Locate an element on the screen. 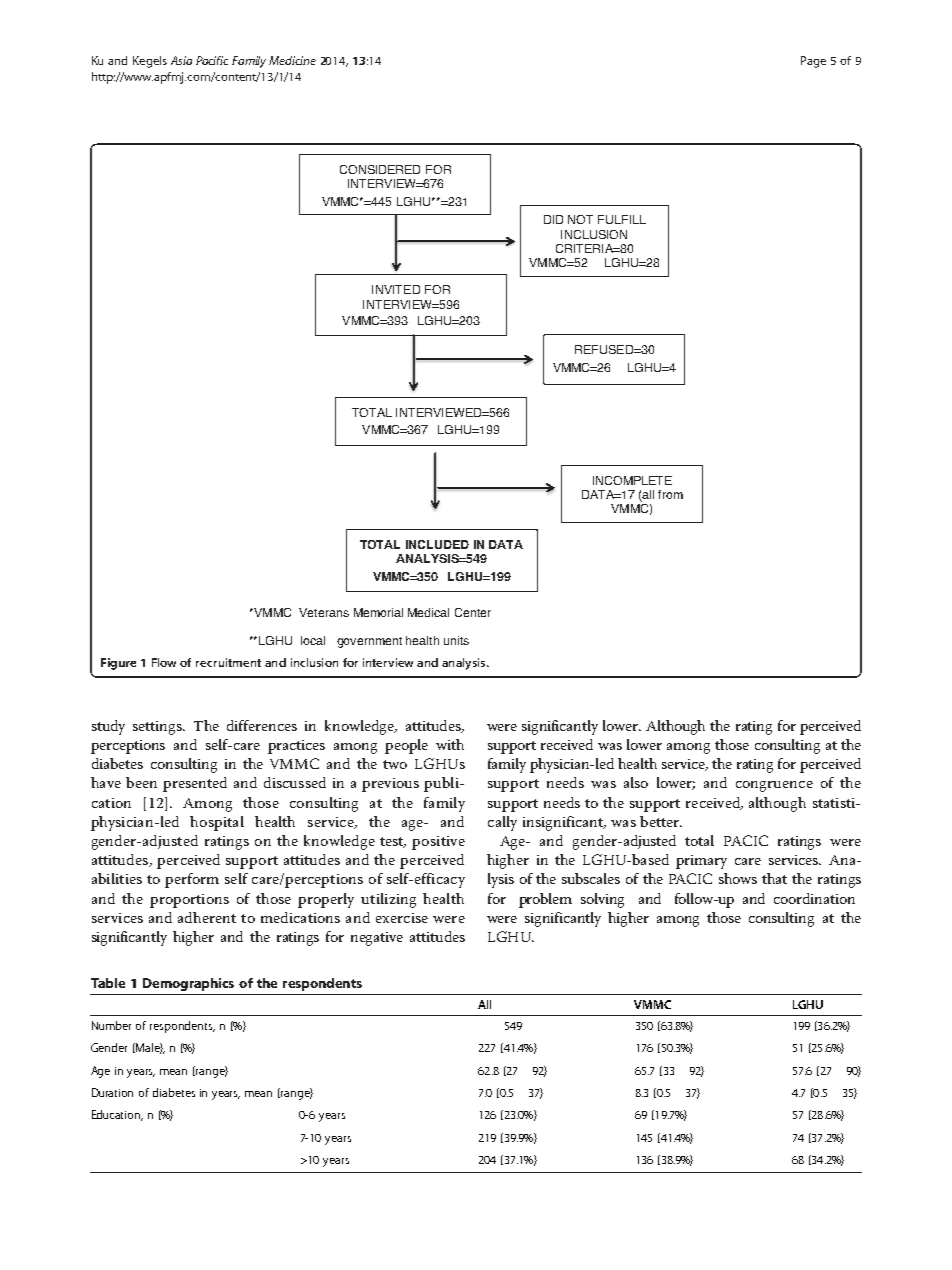 The width and height of the screenshot is (952, 1270). Asia is located at coordinates (181, 60).
